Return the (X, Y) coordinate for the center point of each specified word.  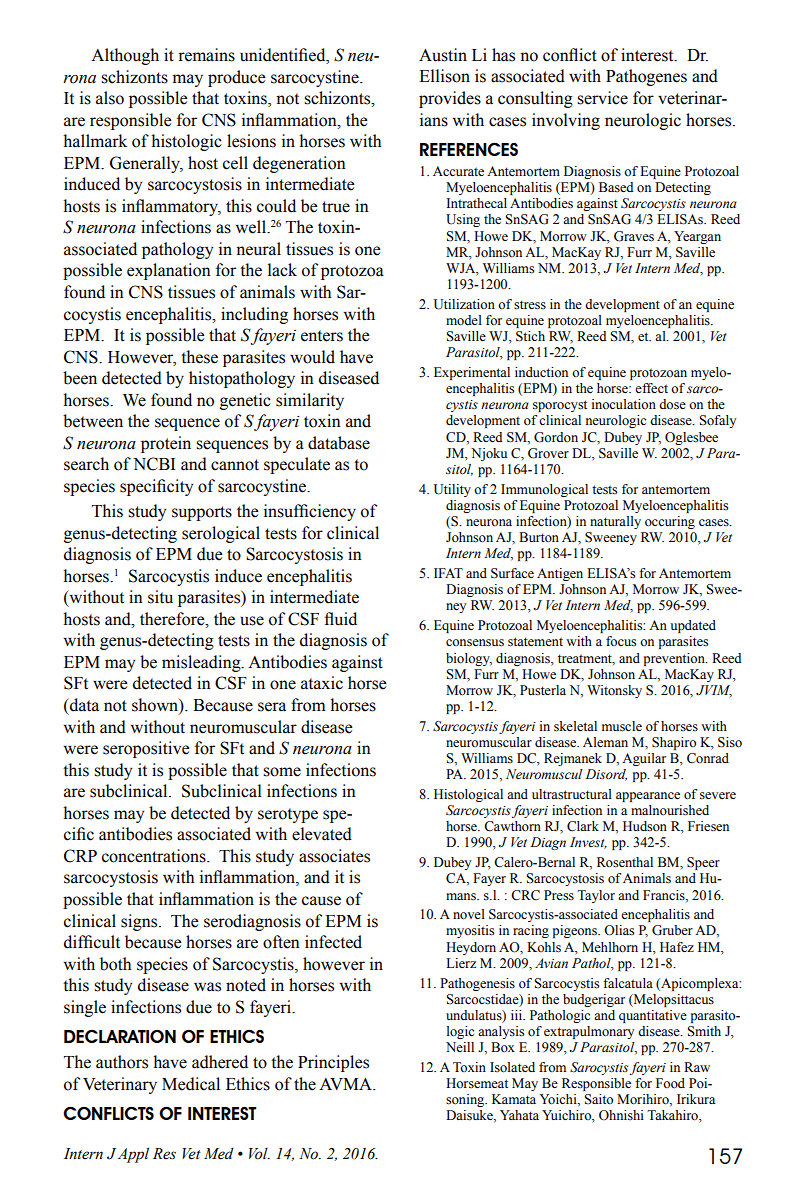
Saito (598, 1099)
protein (166, 444)
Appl (133, 1155)
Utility (452, 490)
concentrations (155, 856)
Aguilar (644, 759)
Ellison (444, 76)
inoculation (624, 404)
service (602, 98)
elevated (322, 834)
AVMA (346, 1084)
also (110, 98)
